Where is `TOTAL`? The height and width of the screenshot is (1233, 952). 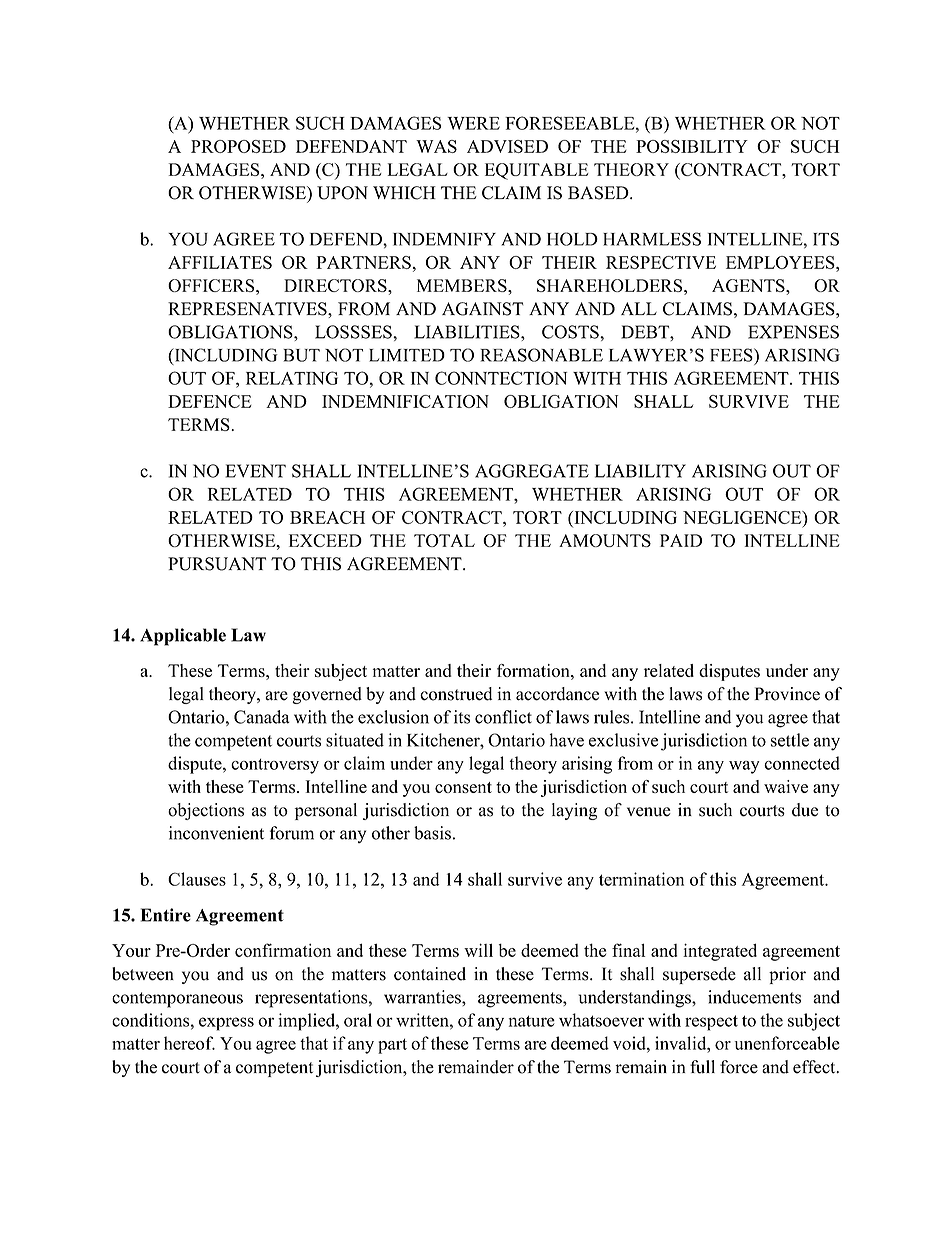
TOTAL is located at coordinates (444, 540).
